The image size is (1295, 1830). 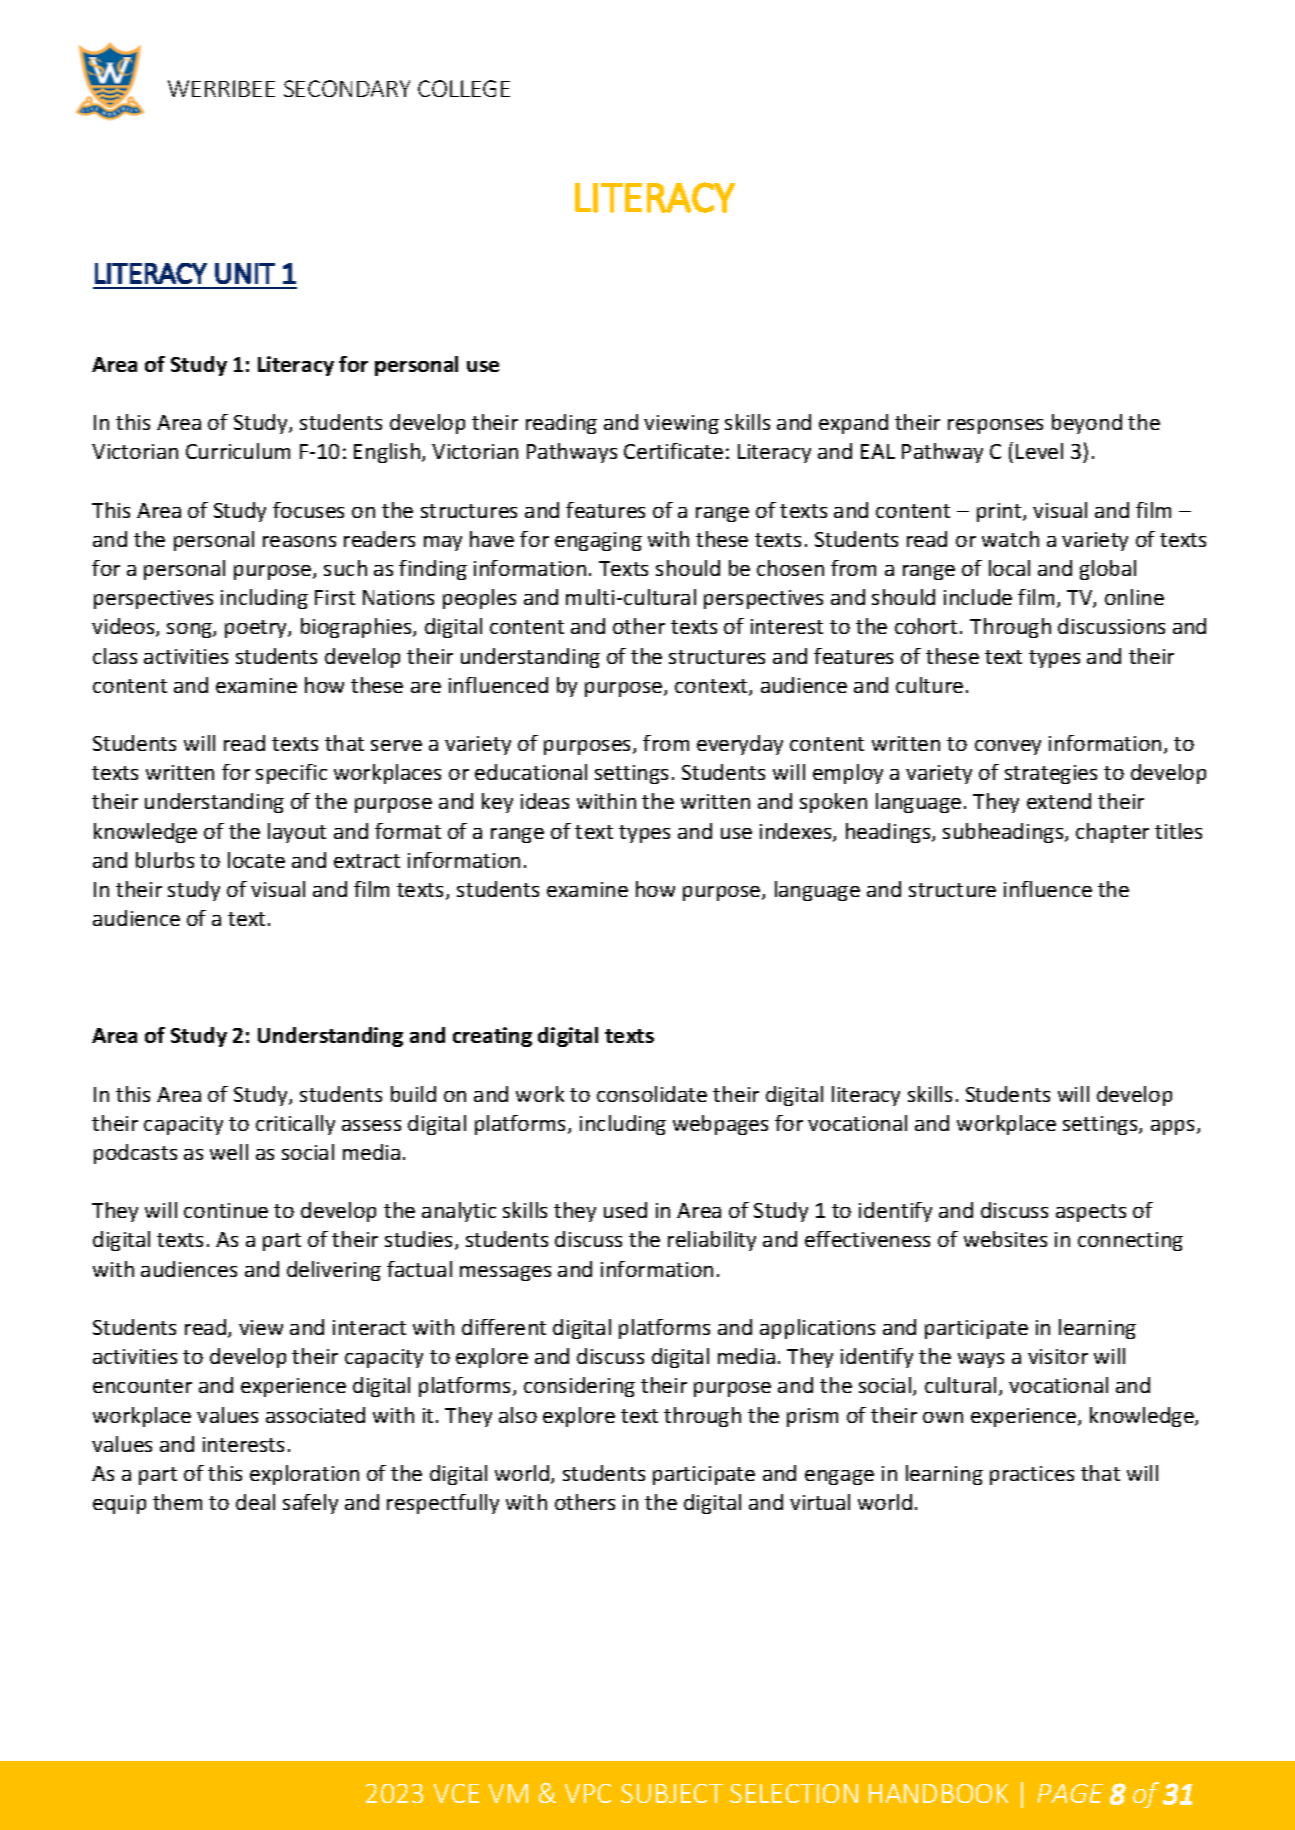 What do you see at coordinates (464, 88) in the screenshot?
I see `COLLEGE` at bounding box center [464, 88].
